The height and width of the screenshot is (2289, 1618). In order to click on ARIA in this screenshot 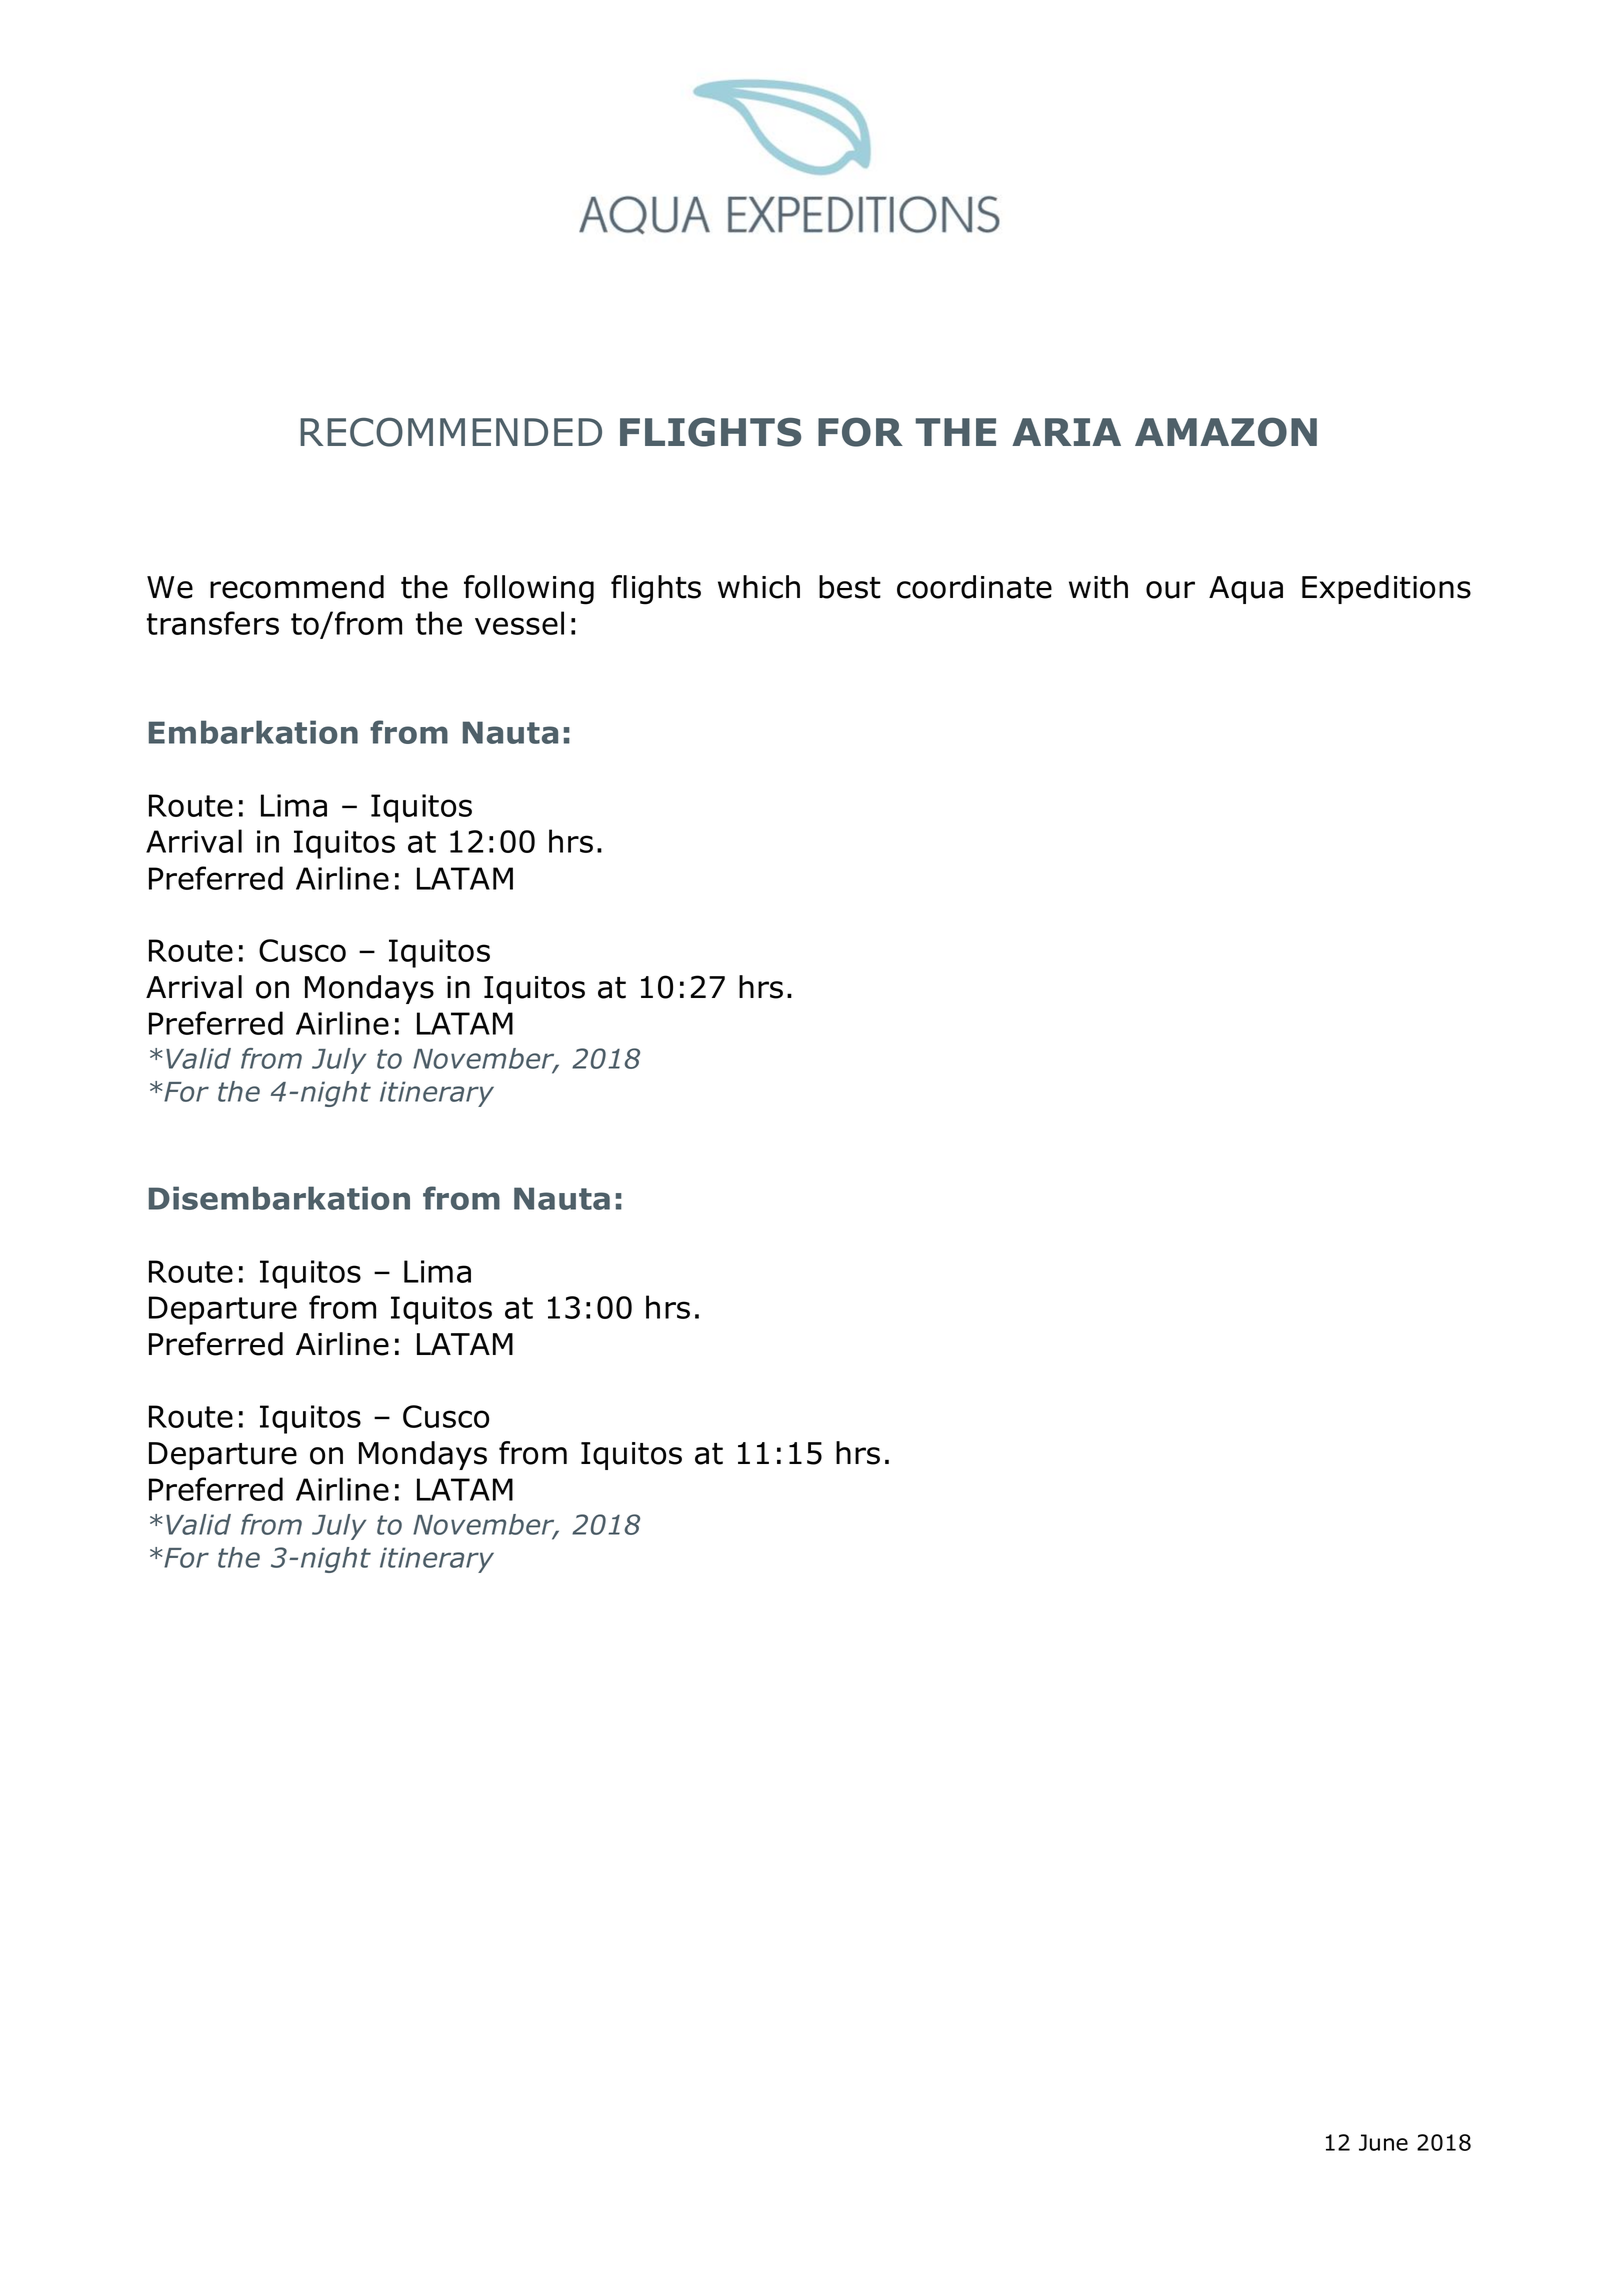, I will do `click(1066, 432)`.
